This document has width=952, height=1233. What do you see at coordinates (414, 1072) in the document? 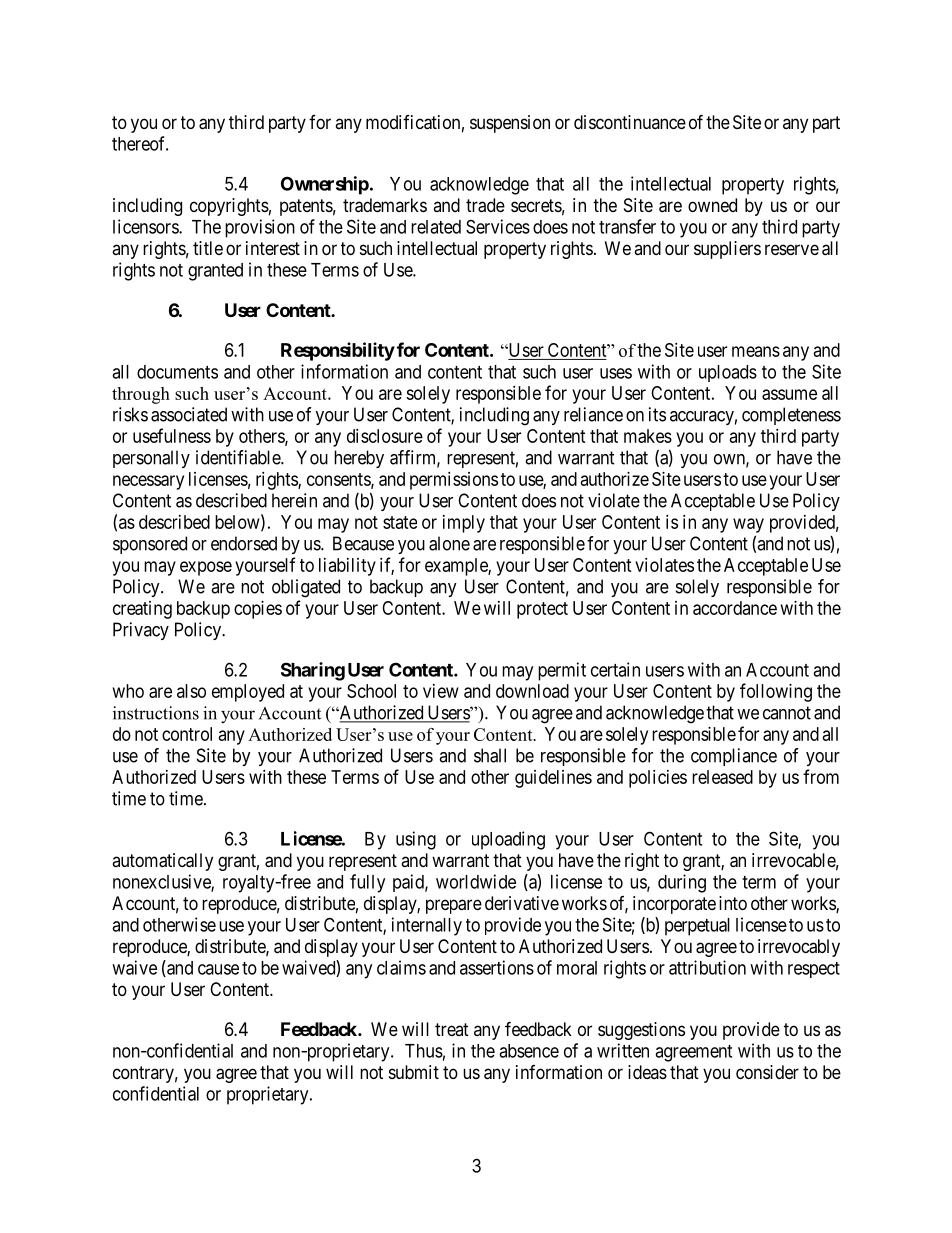
I see `submit` at bounding box center [414, 1072].
